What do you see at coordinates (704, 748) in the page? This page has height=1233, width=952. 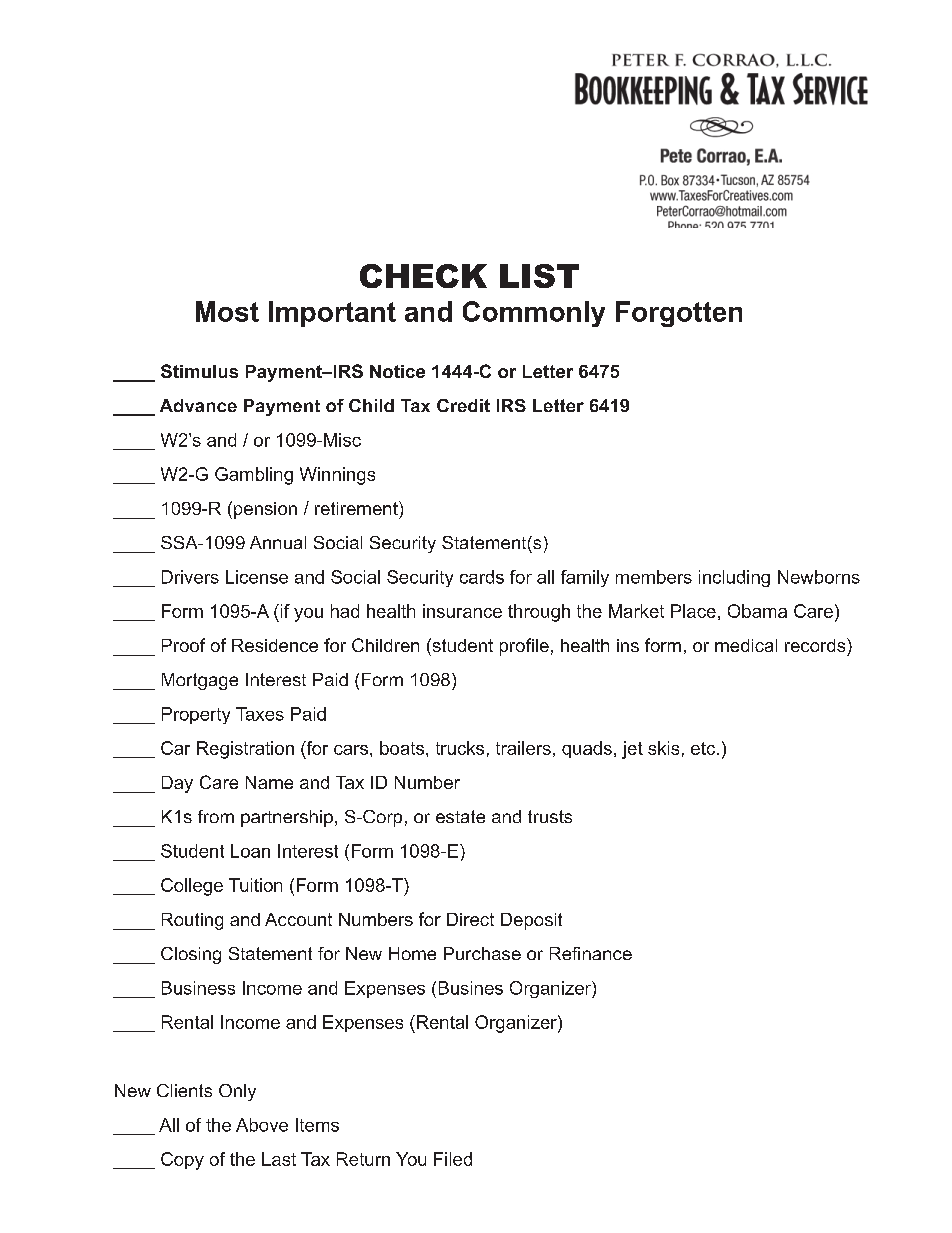 I see `etc` at bounding box center [704, 748].
